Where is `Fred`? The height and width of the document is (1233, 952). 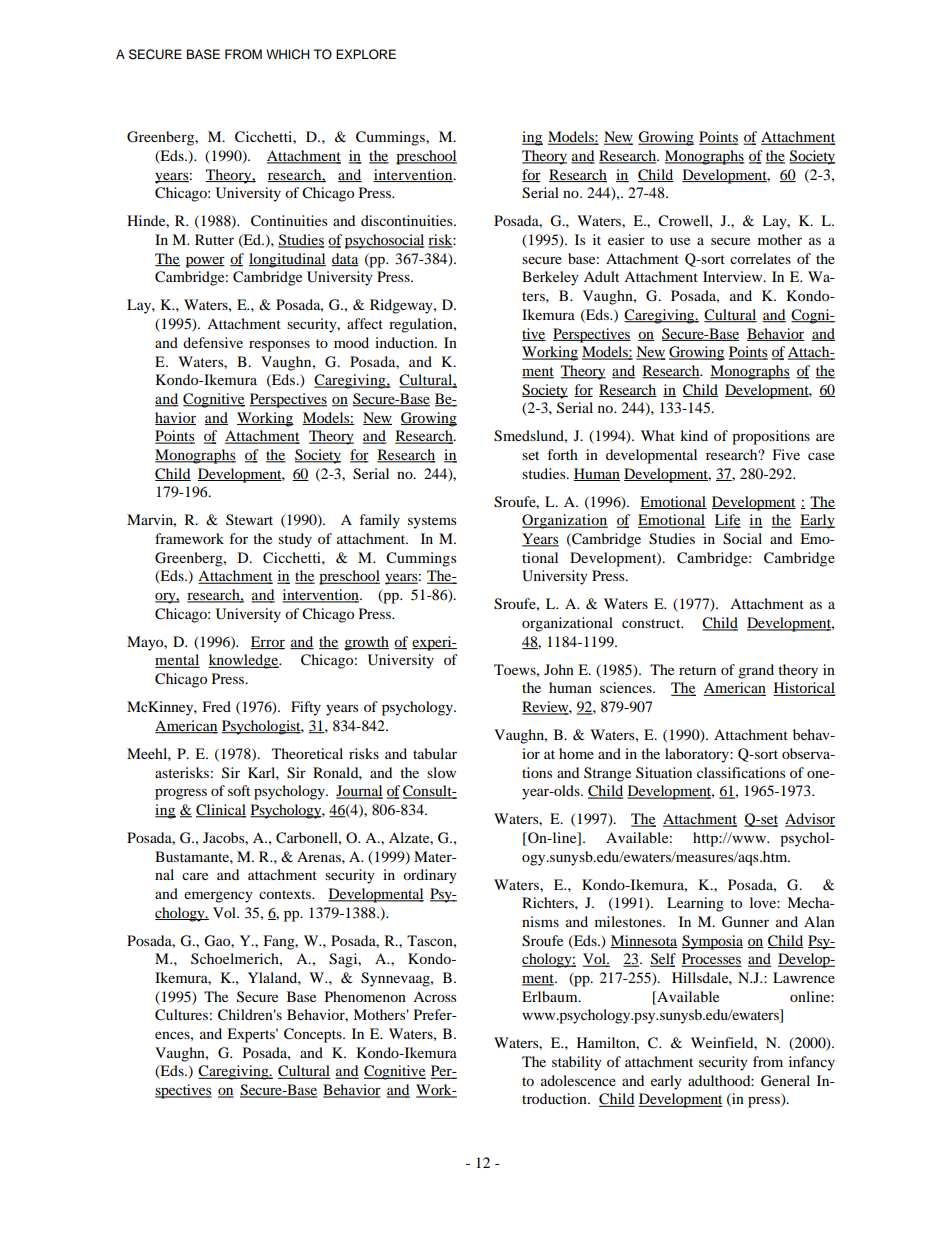
Fred is located at coordinates (216, 706).
